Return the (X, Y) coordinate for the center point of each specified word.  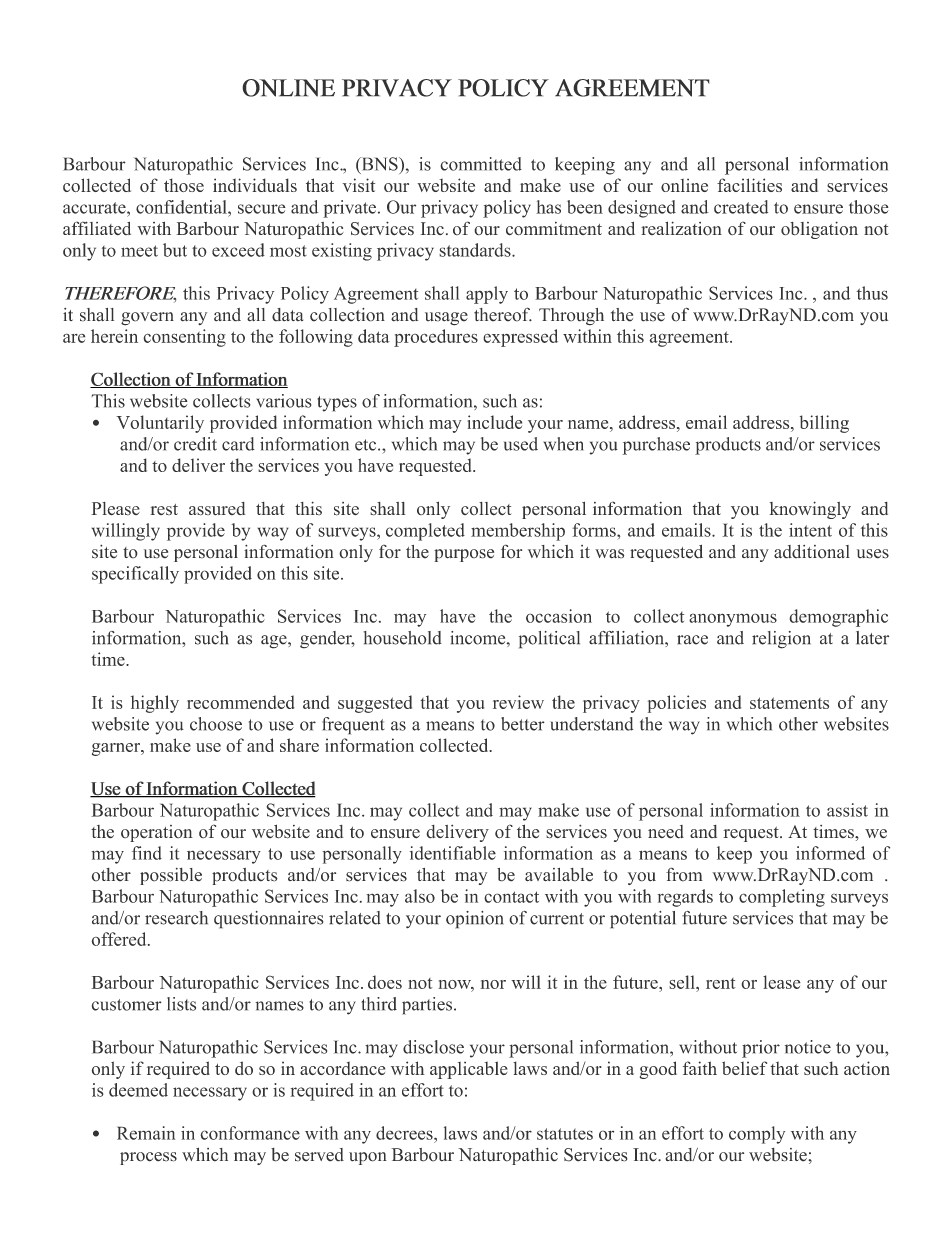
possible (171, 876)
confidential (182, 207)
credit (195, 444)
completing (782, 898)
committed (481, 164)
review (518, 702)
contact (511, 897)
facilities (749, 185)
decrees (405, 1133)
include (494, 422)
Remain (146, 1133)
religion (781, 640)
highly (155, 704)
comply (757, 1135)
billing (824, 424)
